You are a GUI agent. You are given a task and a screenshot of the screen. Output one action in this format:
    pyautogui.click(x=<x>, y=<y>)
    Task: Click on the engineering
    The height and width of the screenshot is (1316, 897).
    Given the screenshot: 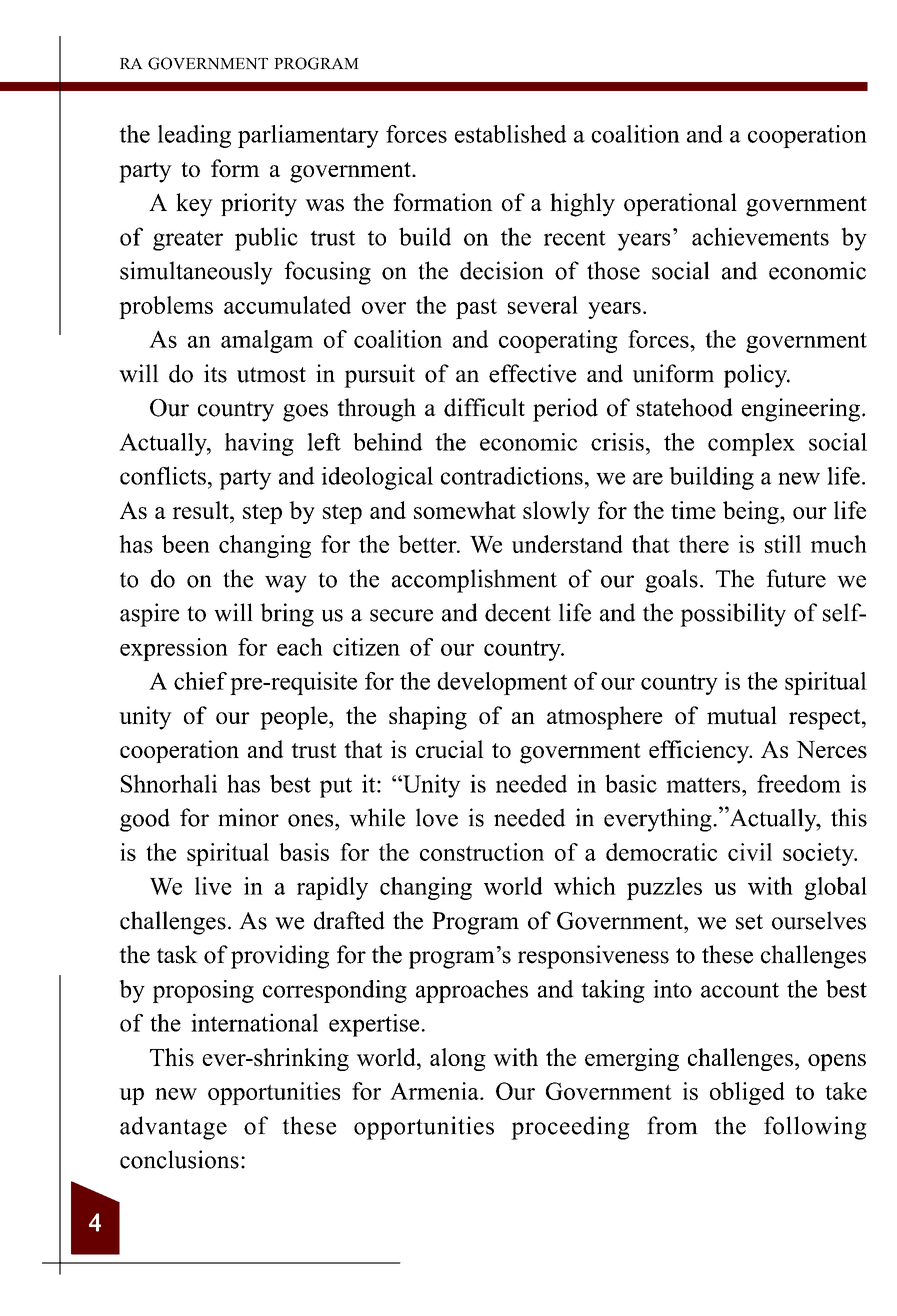 What is the action you would take?
    pyautogui.click(x=801, y=410)
